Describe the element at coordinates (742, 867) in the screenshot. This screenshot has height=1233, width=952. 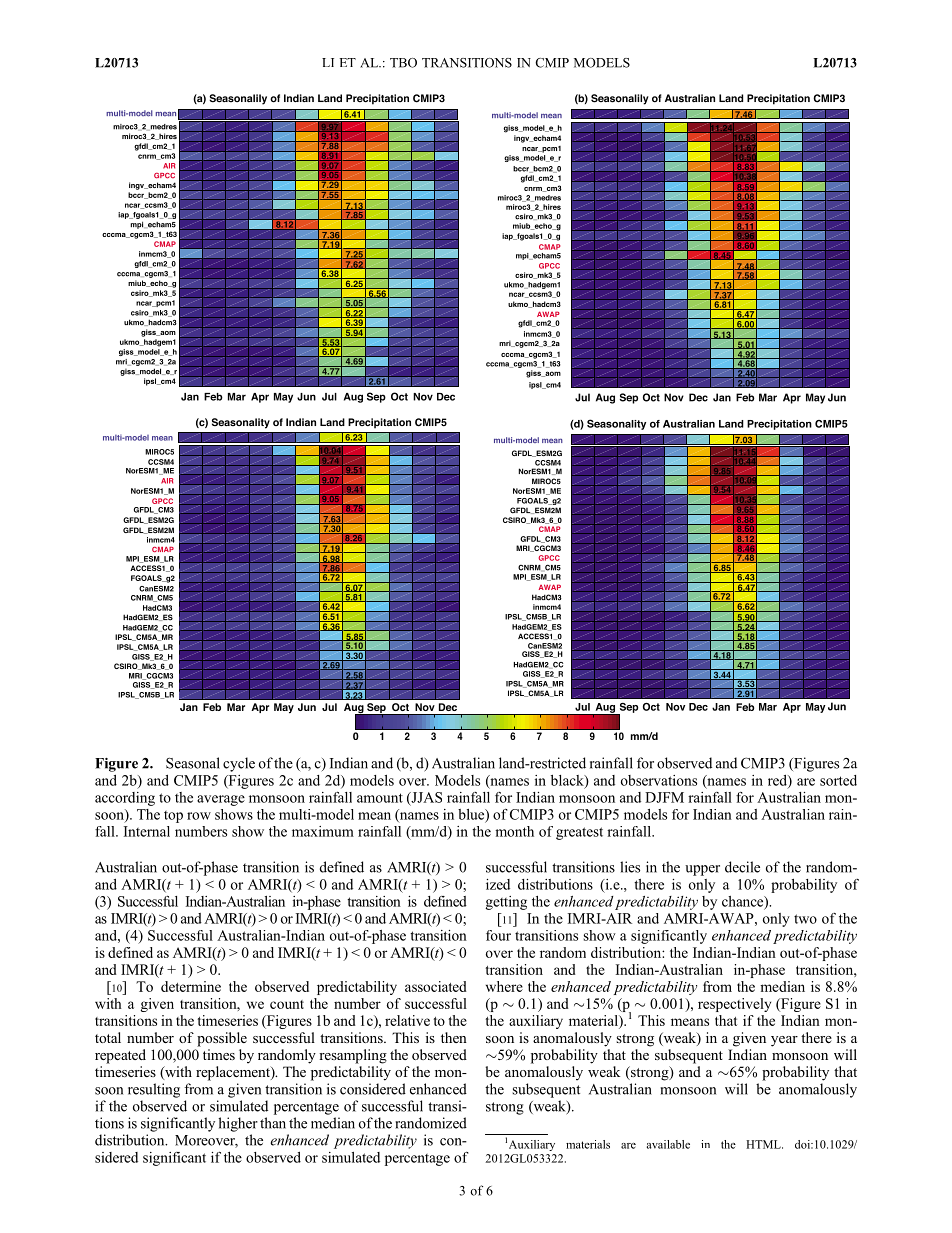
I see `decile` at that location.
